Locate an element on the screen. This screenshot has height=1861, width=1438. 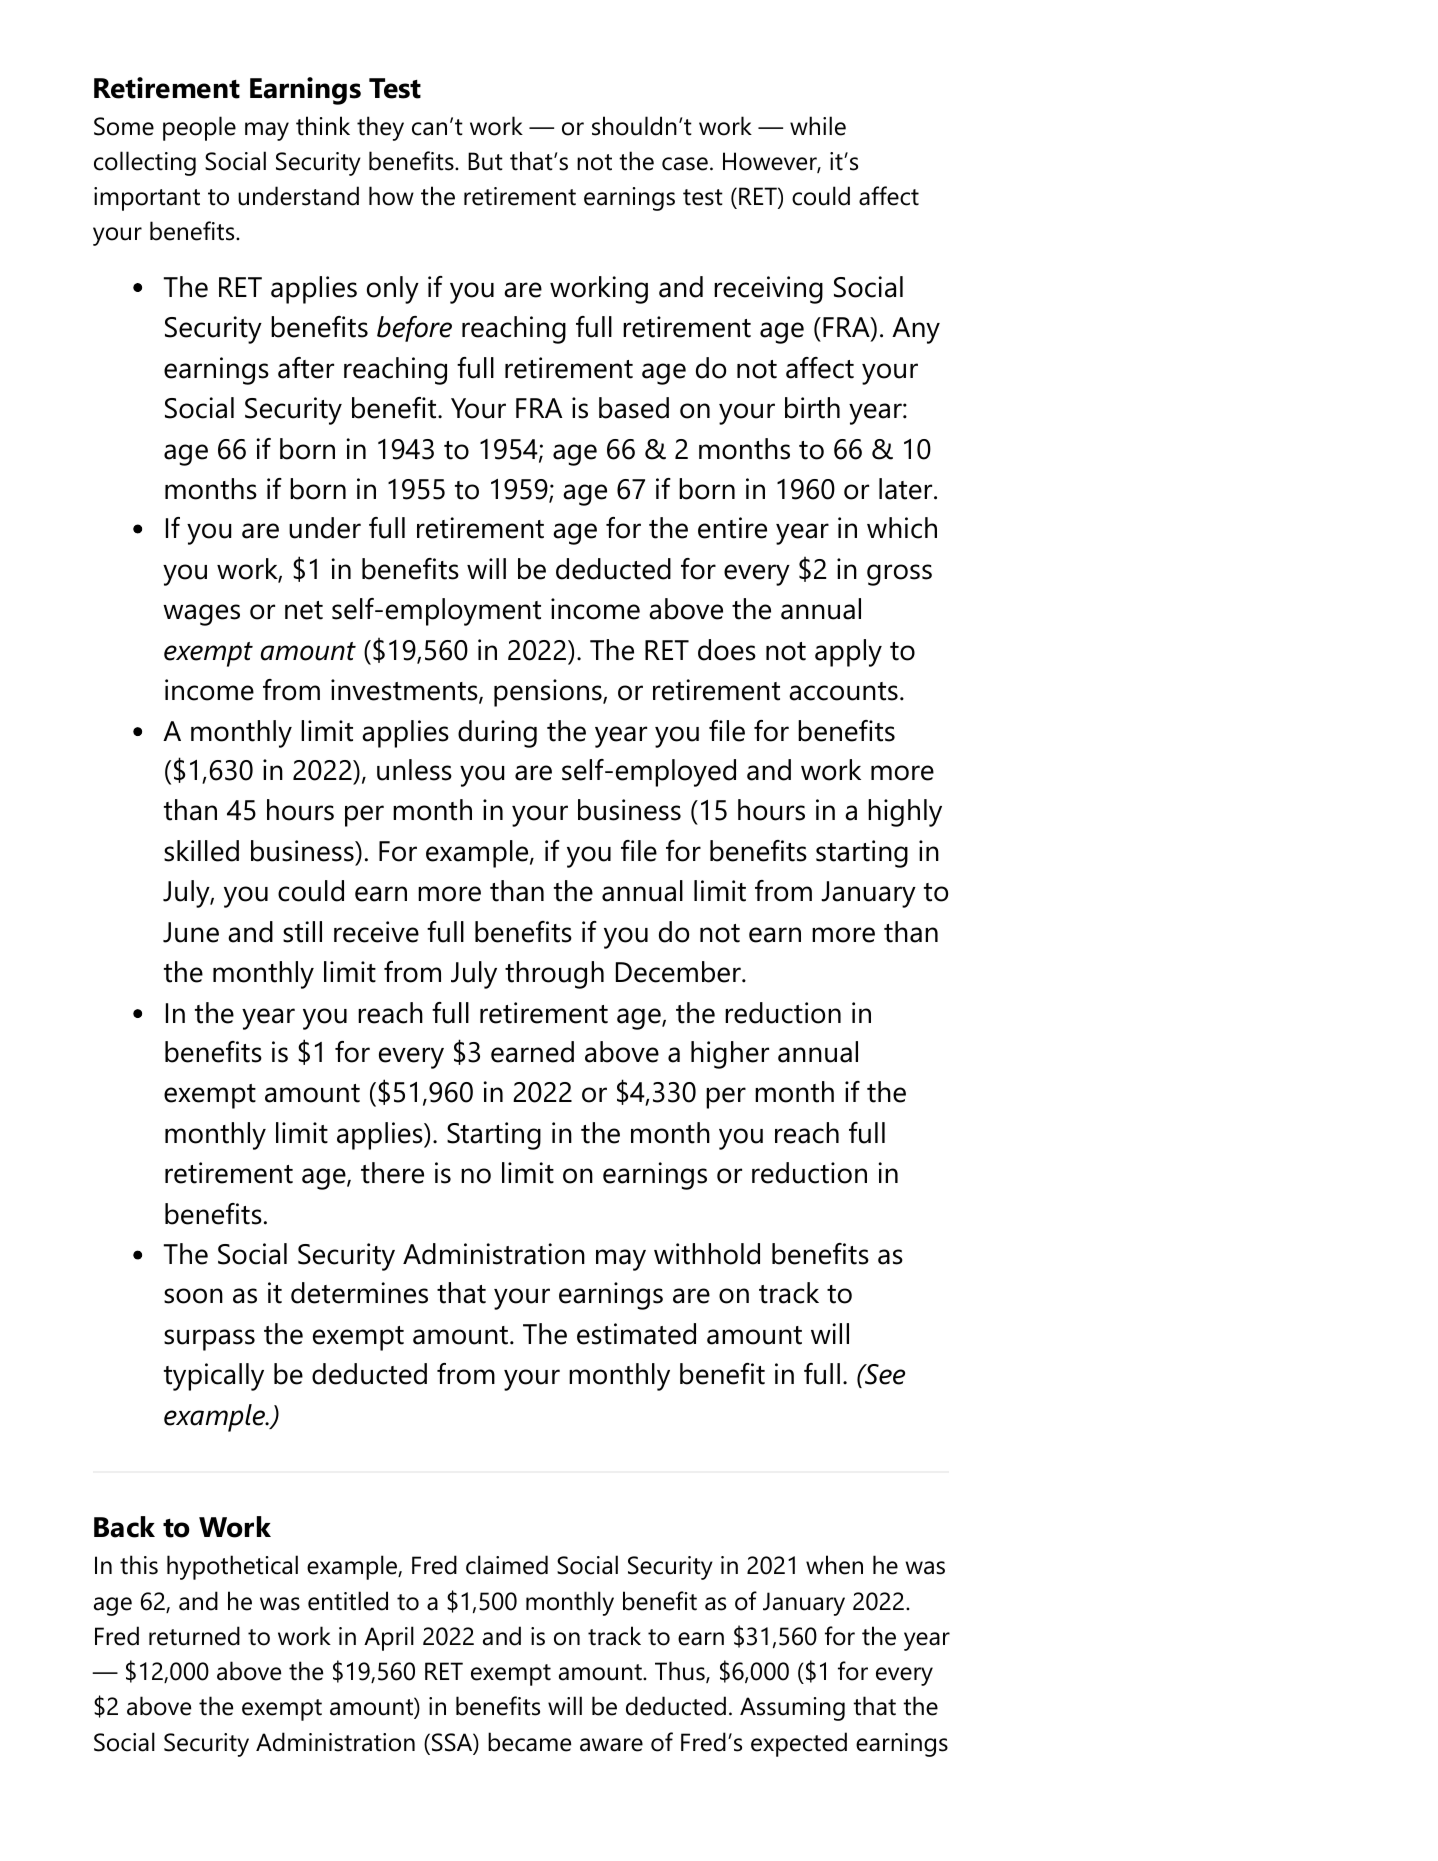
withhold is located at coordinates (707, 1254).
